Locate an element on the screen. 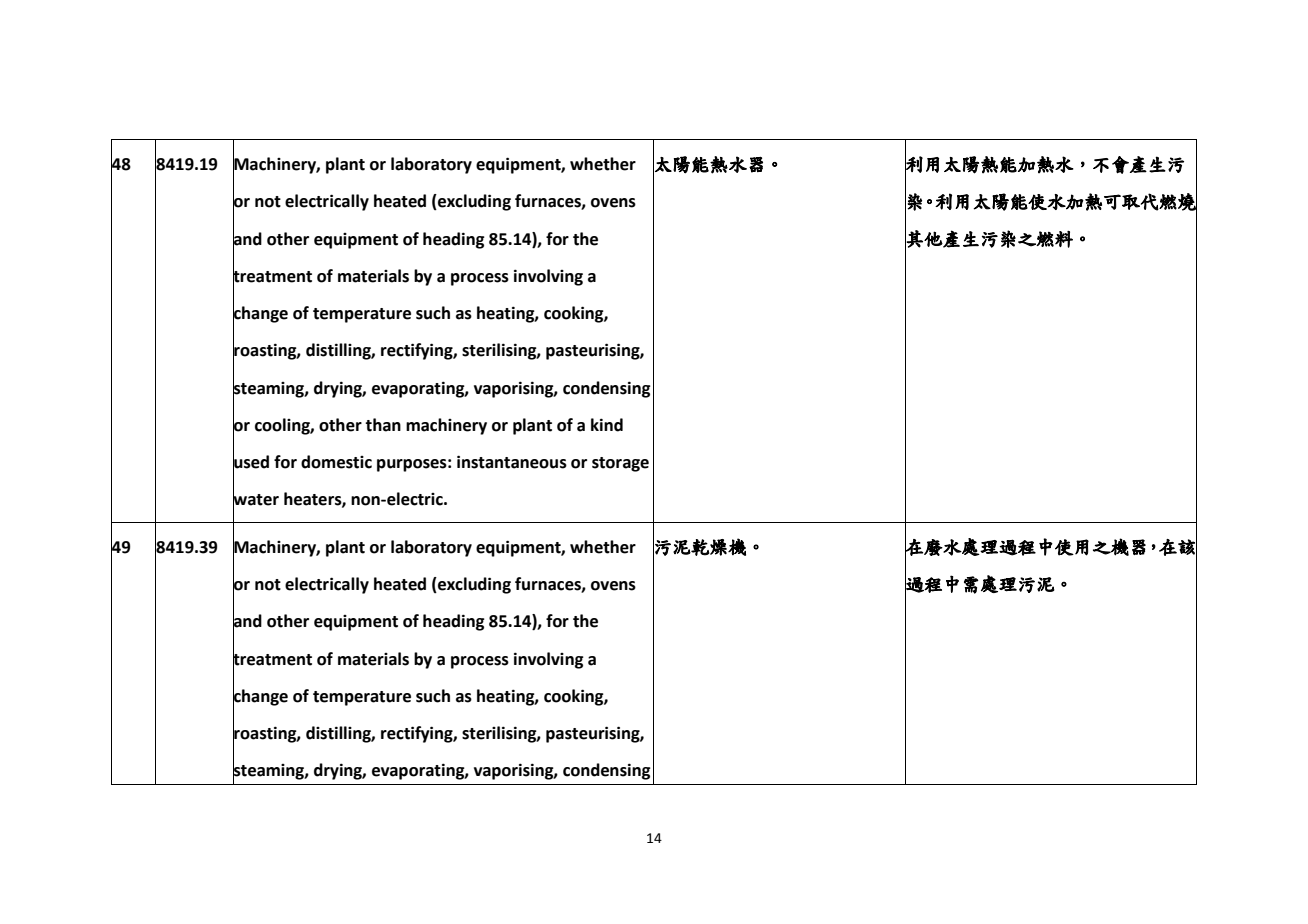 This screenshot has height=924, width=1308. water is located at coordinates (256, 500).
